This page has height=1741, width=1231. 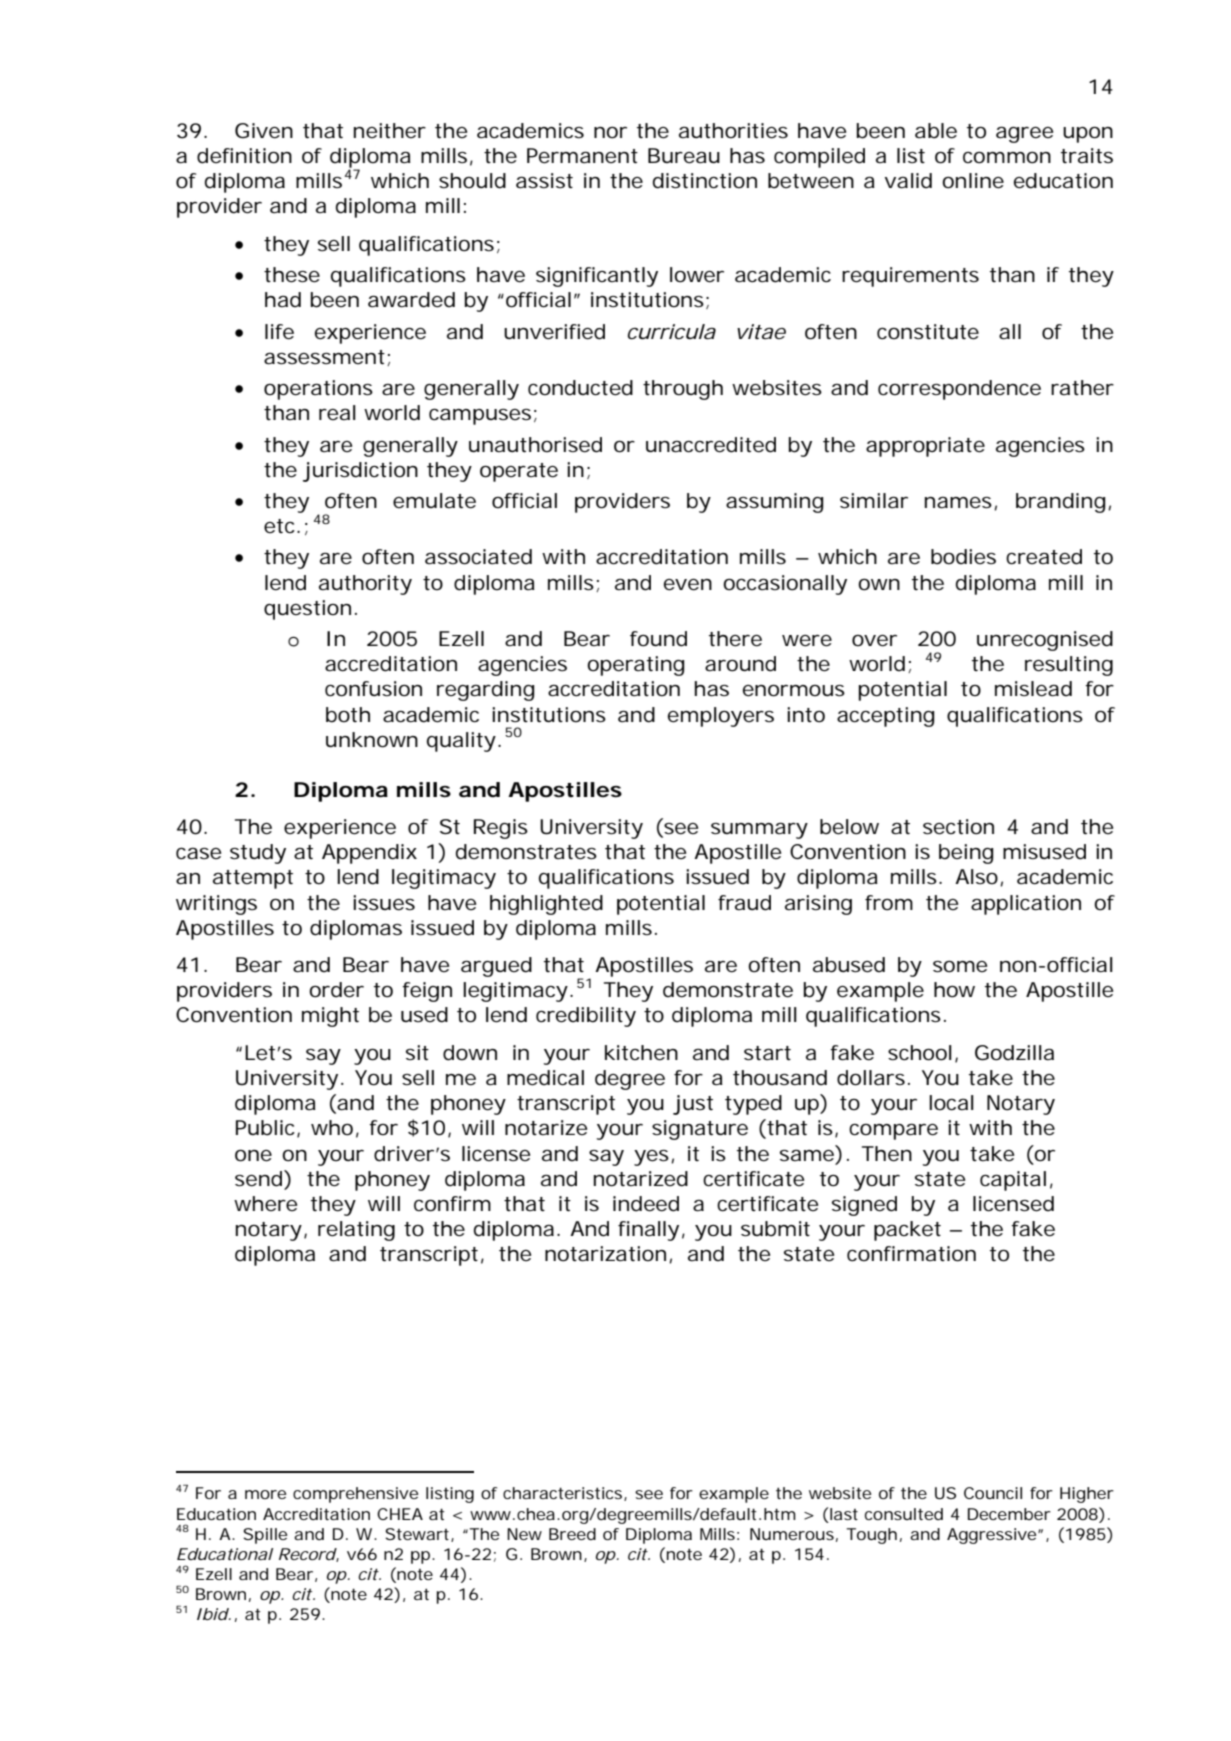 What do you see at coordinates (973, 181) in the page?
I see `online` at bounding box center [973, 181].
